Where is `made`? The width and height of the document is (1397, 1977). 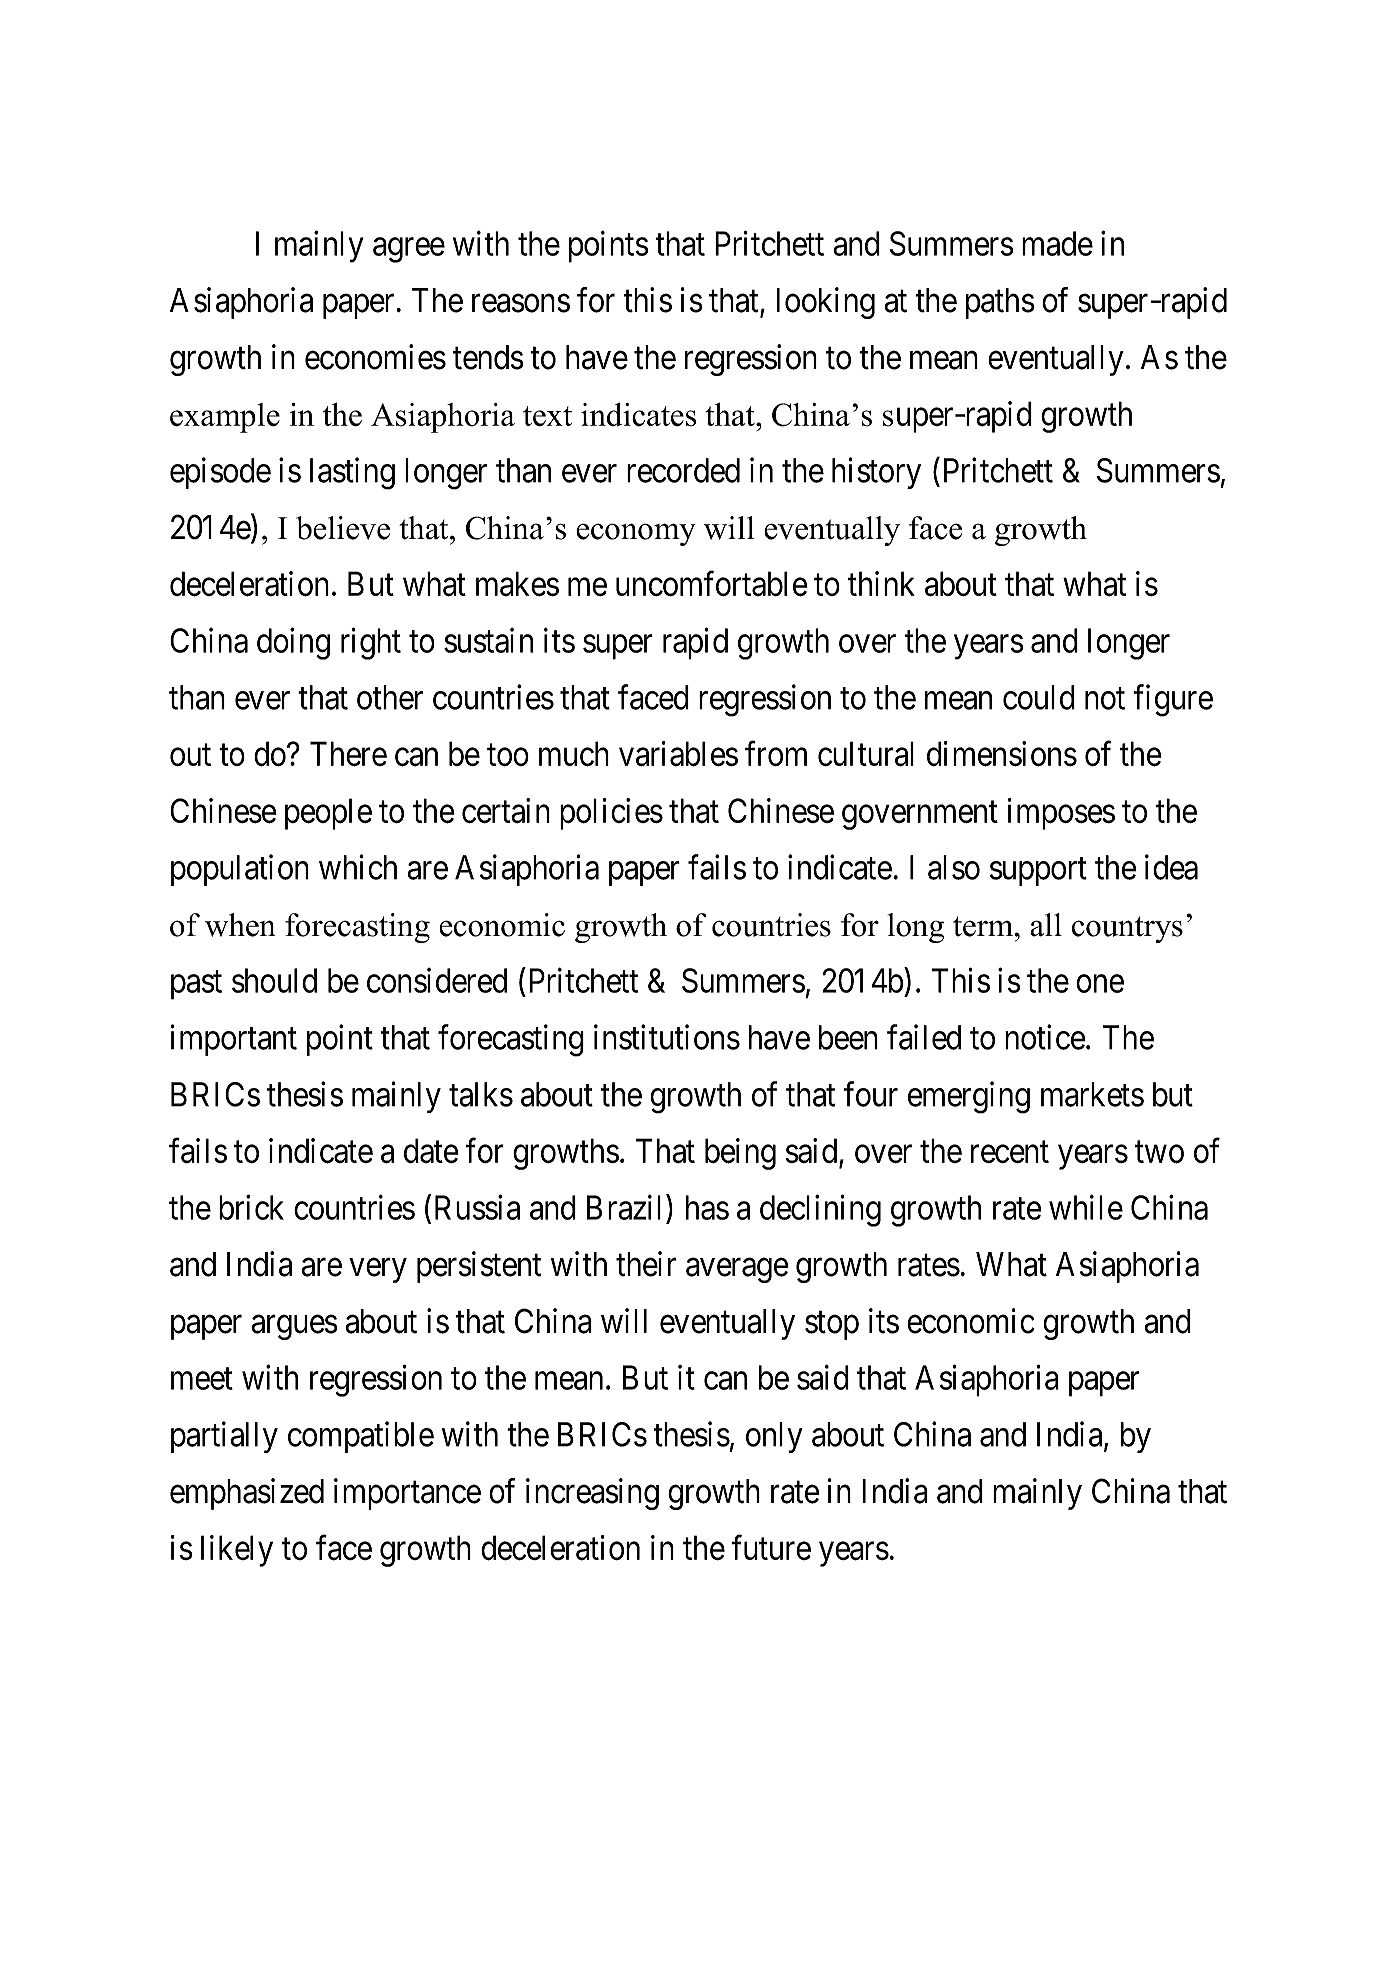
made is located at coordinates (1057, 243).
